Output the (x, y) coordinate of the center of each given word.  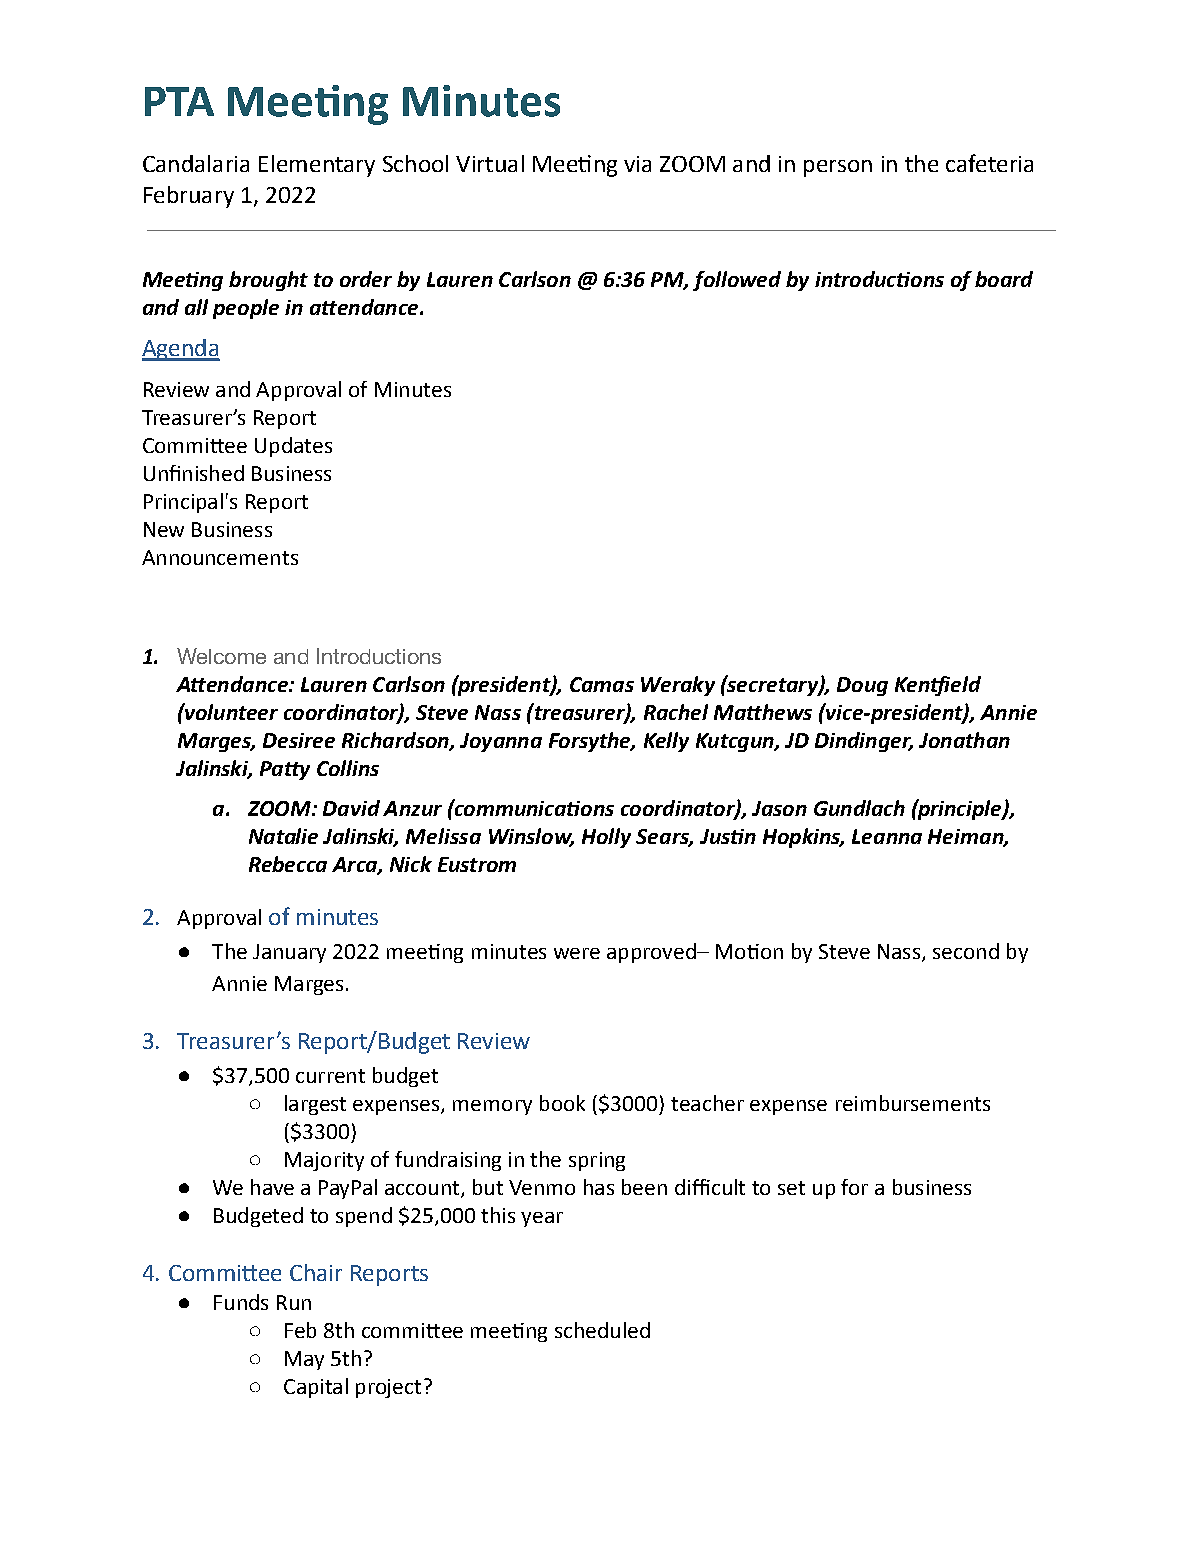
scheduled (602, 1330)
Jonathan (964, 740)
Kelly (666, 742)
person (838, 168)
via (637, 164)
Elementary (317, 166)
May (304, 1360)
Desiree (299, 740)
